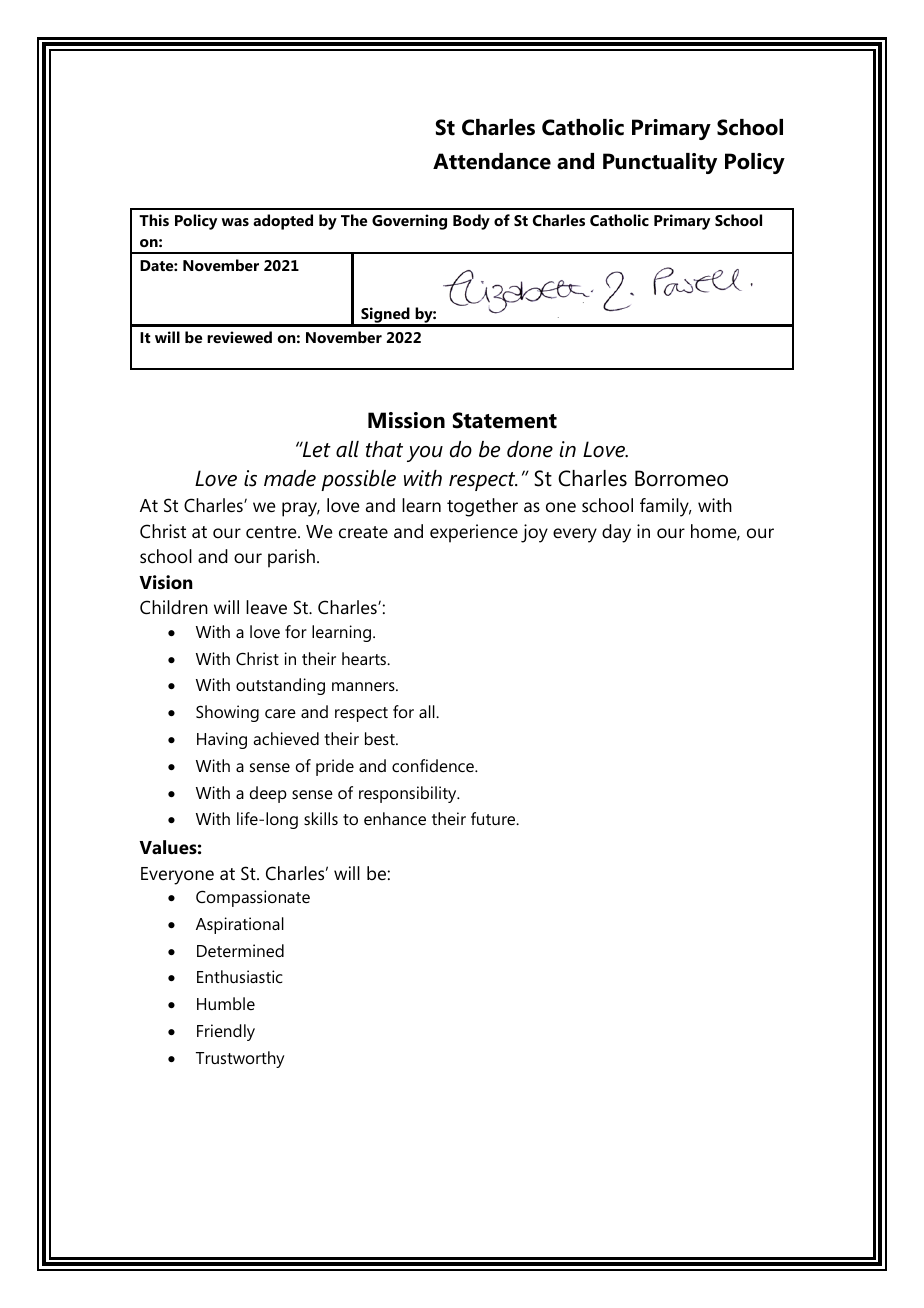 The width and height of the image is (924, 1308). What do you see at coordinates (660, 163) in the image?
I see `Punctuality` at bounding box center [660, 163].
